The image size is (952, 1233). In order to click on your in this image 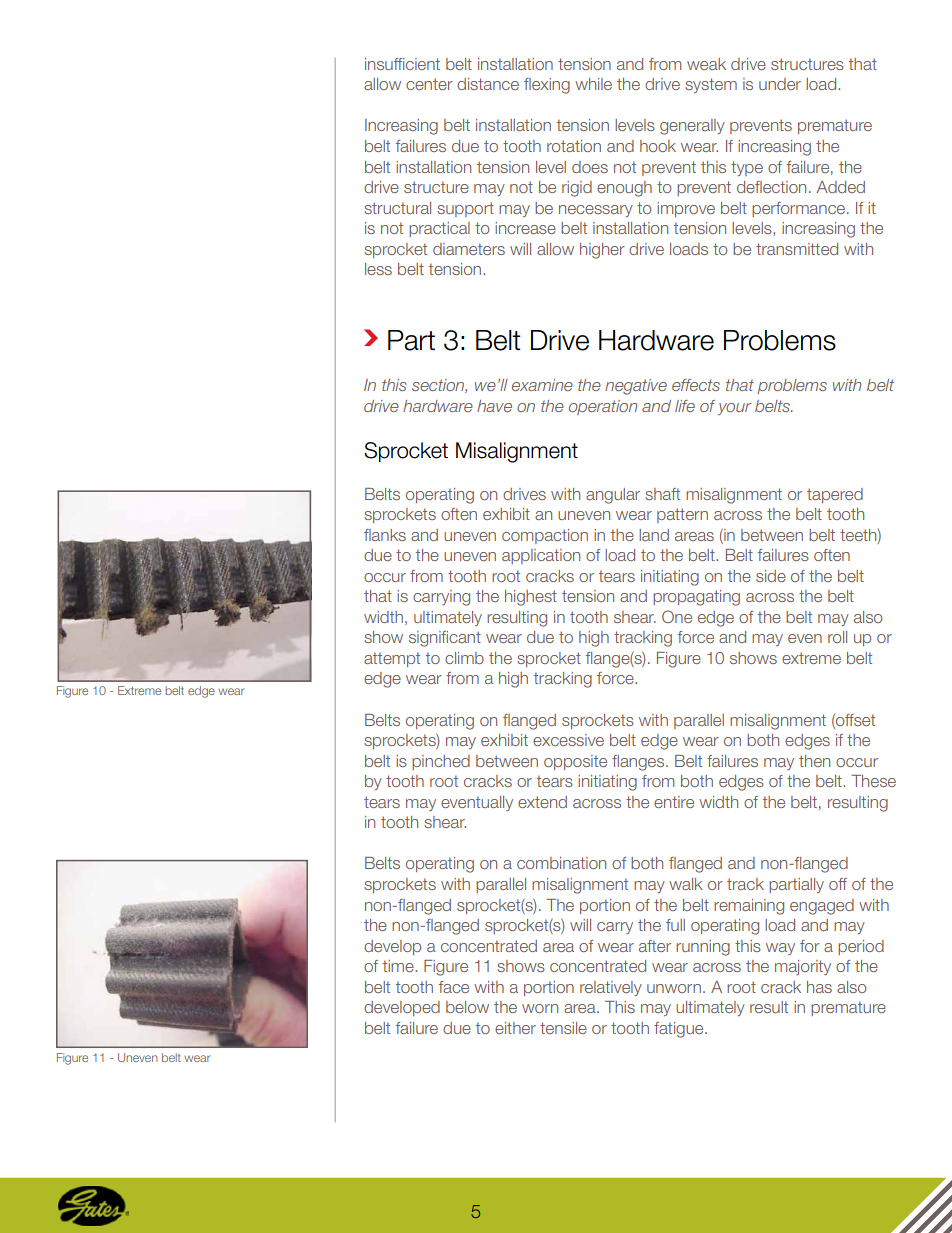, I will do `click(735, 409)`.
